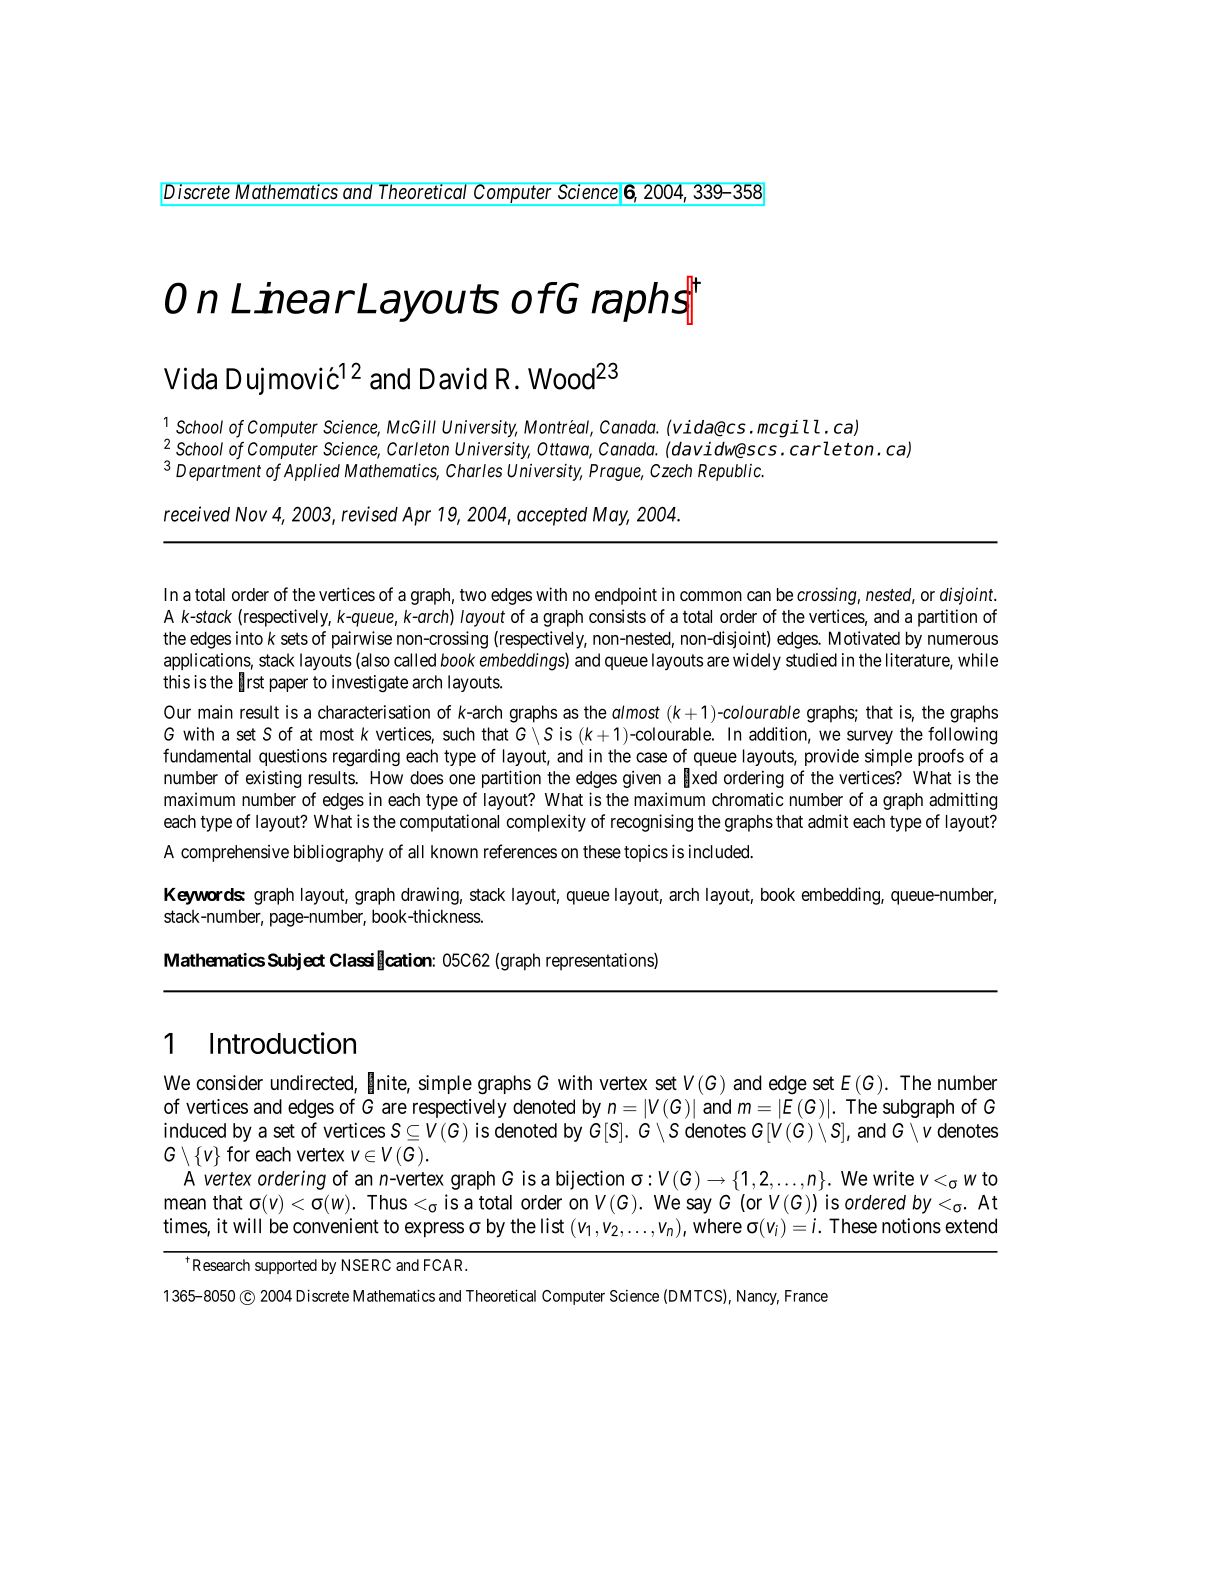 This screenshot has width=1220, height=1578. What do you see at coordinates (911, 1226) in the screenshot?
I see `notions` at bounding box center [911, 1226].
